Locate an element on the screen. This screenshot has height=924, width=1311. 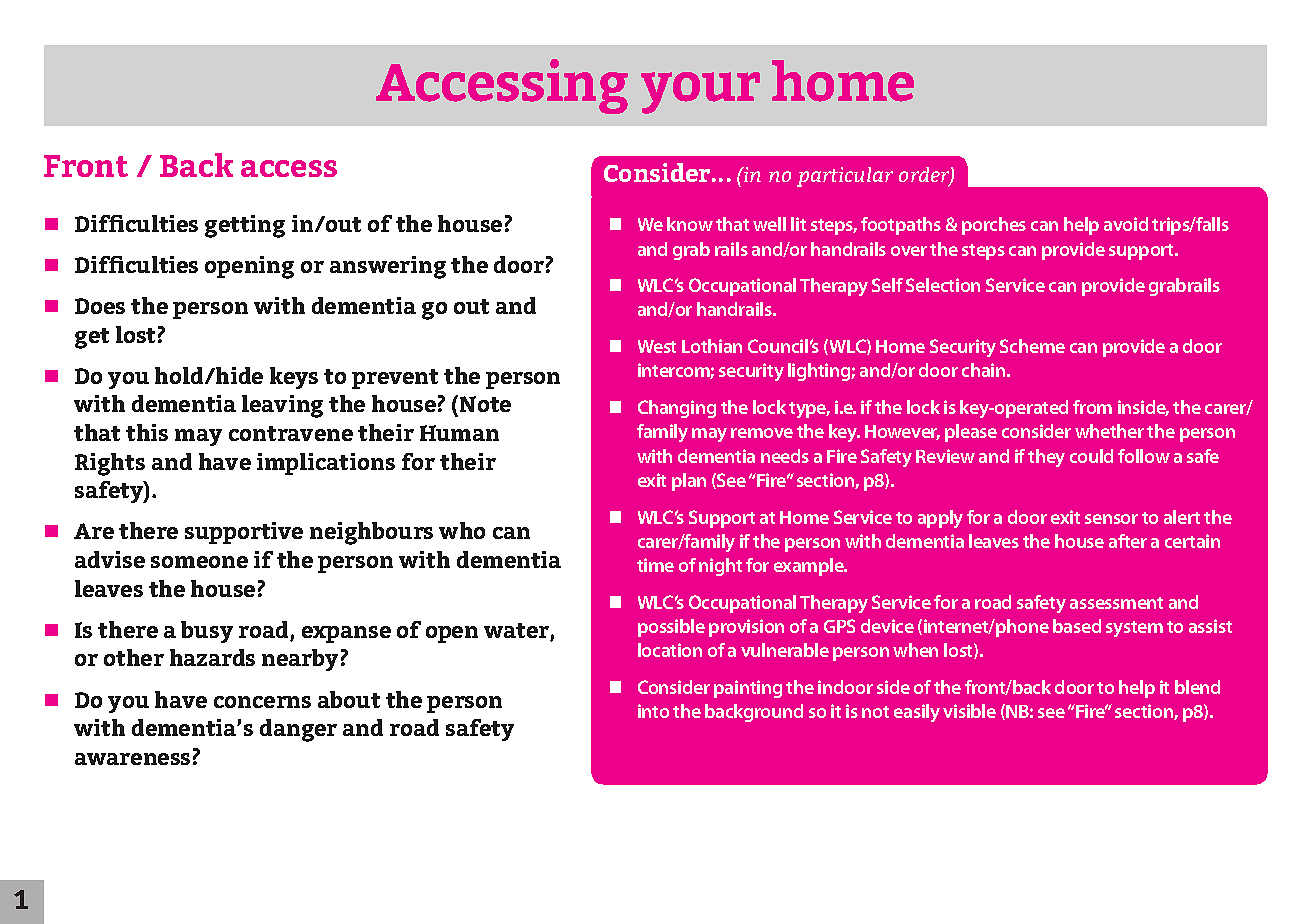
danger is located at coordinates (298, 730).
